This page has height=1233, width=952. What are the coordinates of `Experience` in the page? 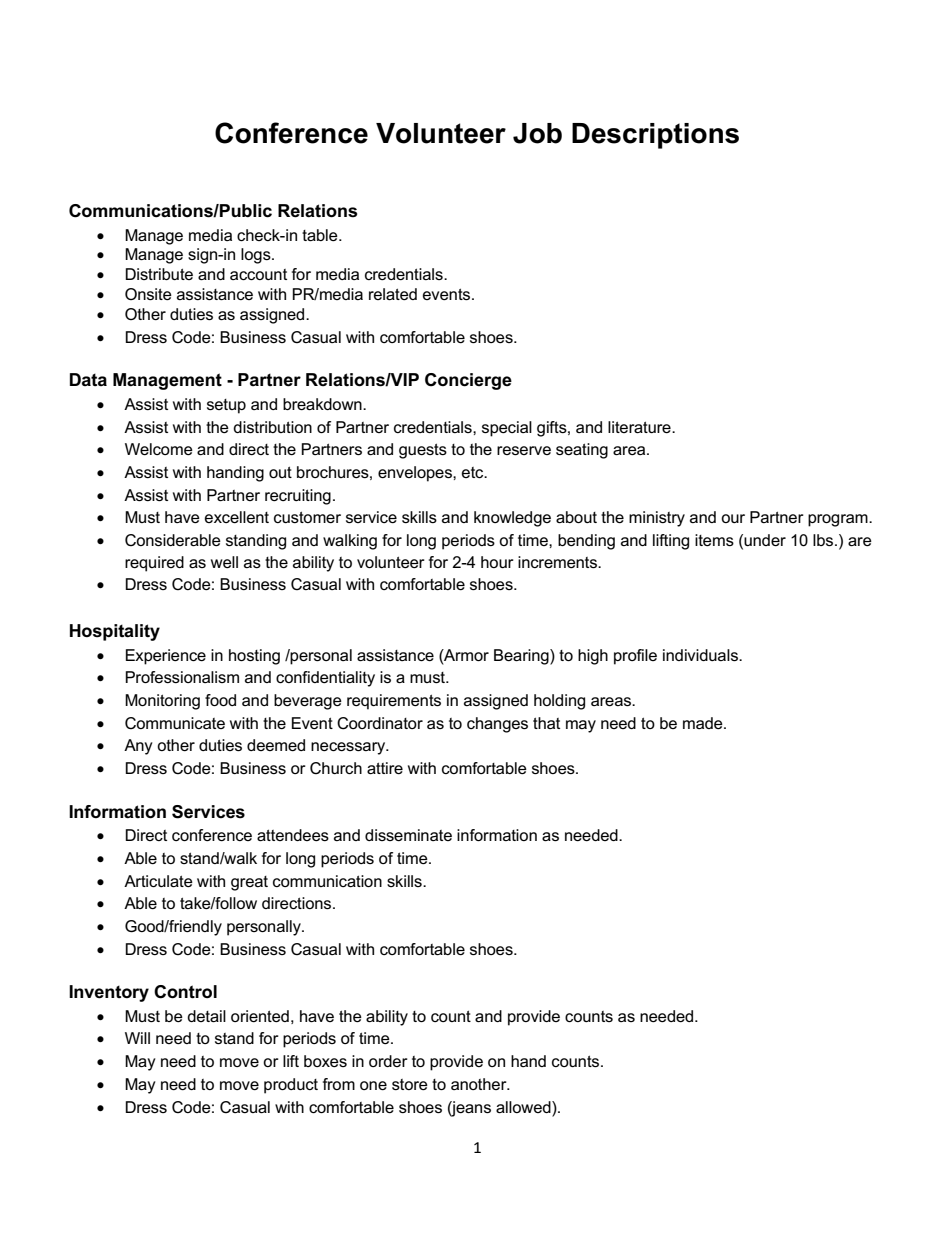 It's located at (166, 657).
